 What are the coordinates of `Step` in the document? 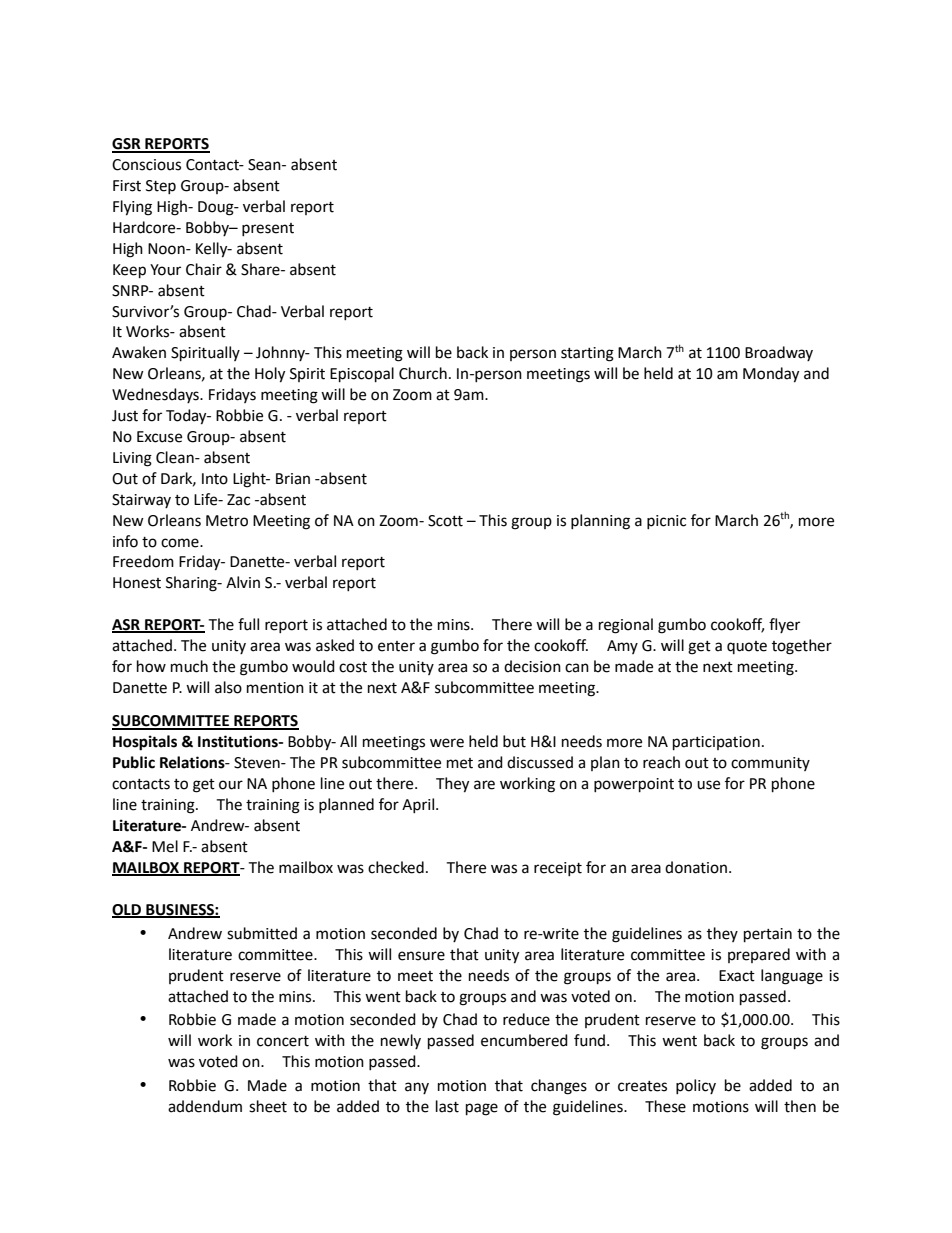 It's located at (161, 187).
